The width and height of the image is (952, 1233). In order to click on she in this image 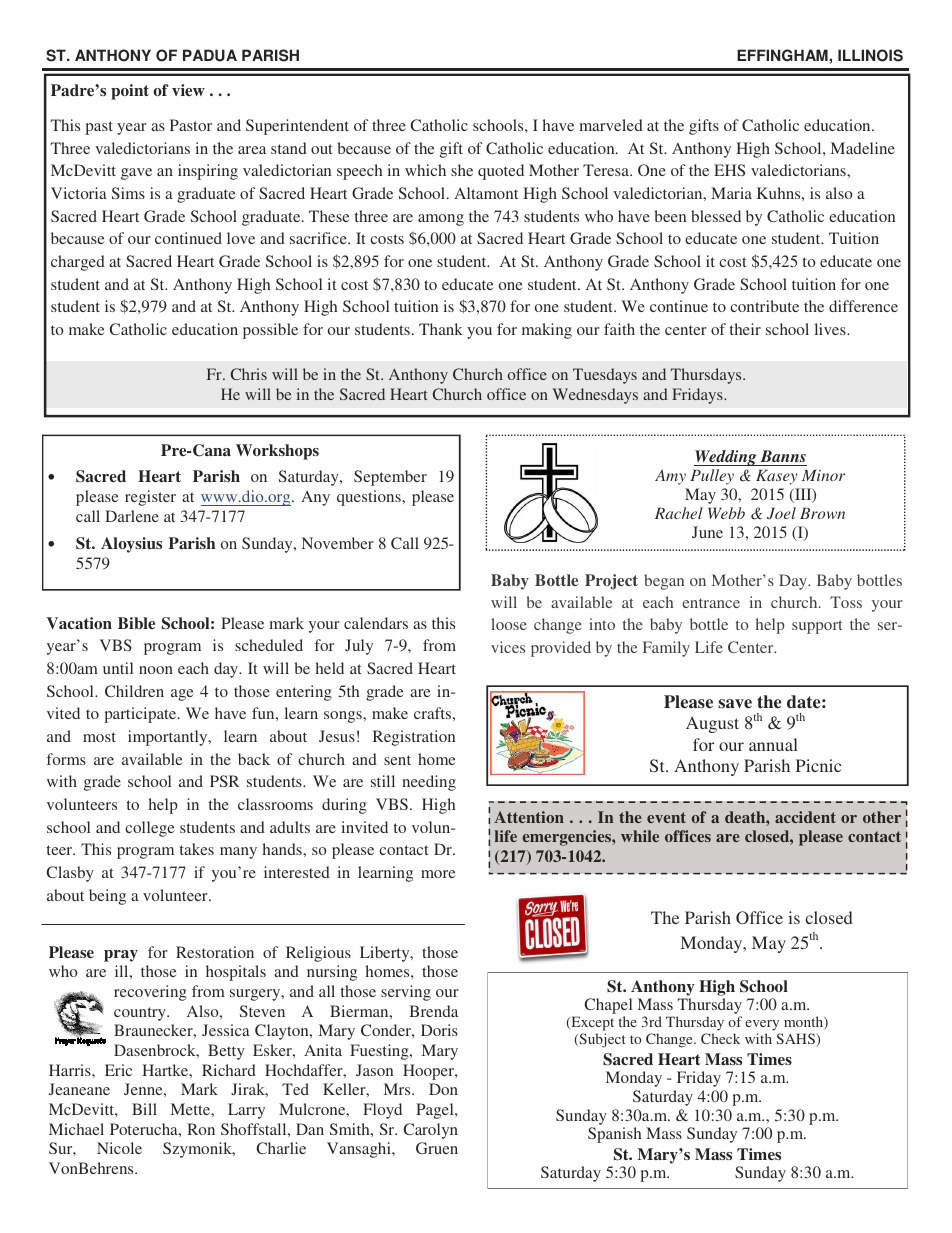, I will do `click(462, 170)`.
